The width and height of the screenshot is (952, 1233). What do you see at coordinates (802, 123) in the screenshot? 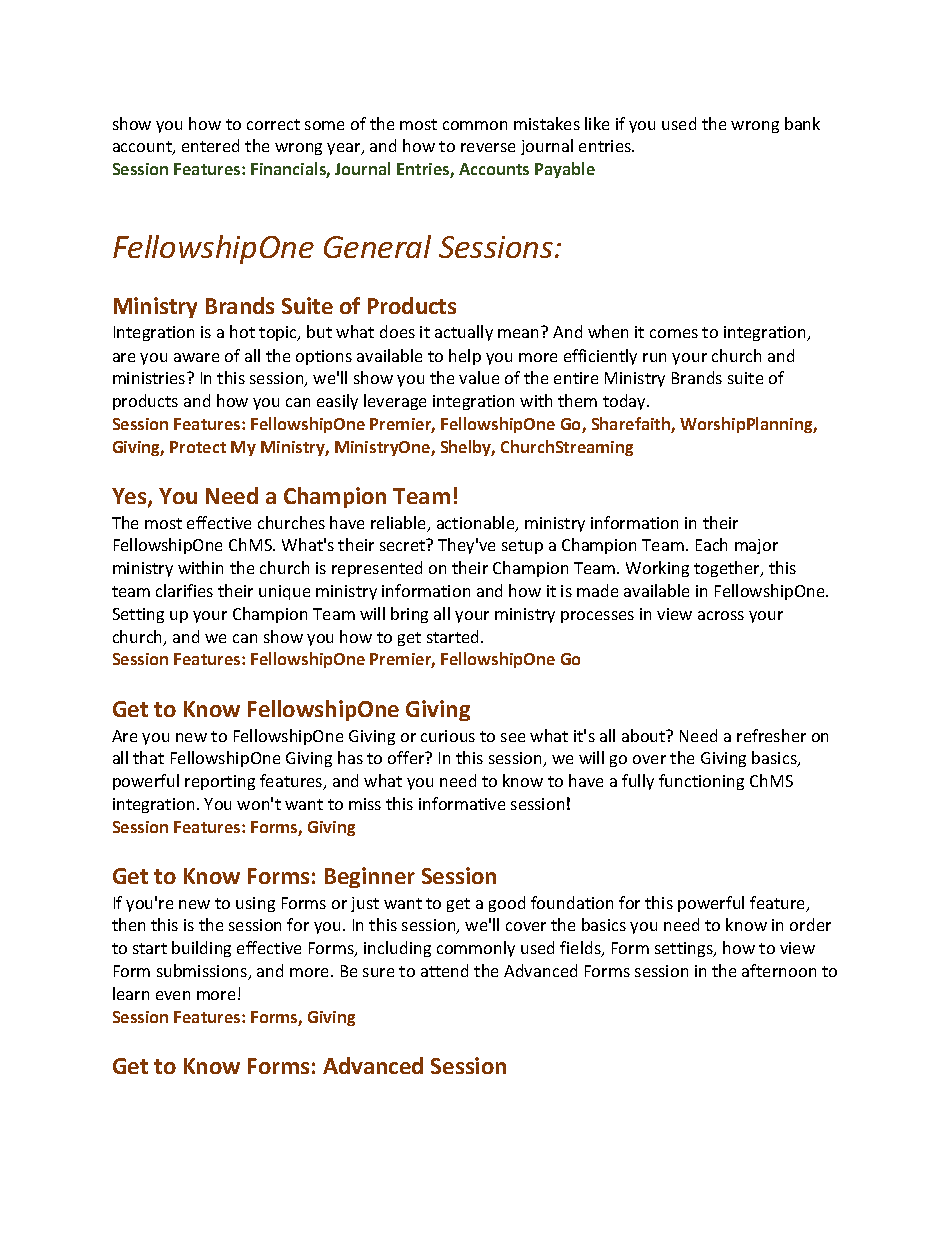
I see `bank` at bounding box center [802, 123].
